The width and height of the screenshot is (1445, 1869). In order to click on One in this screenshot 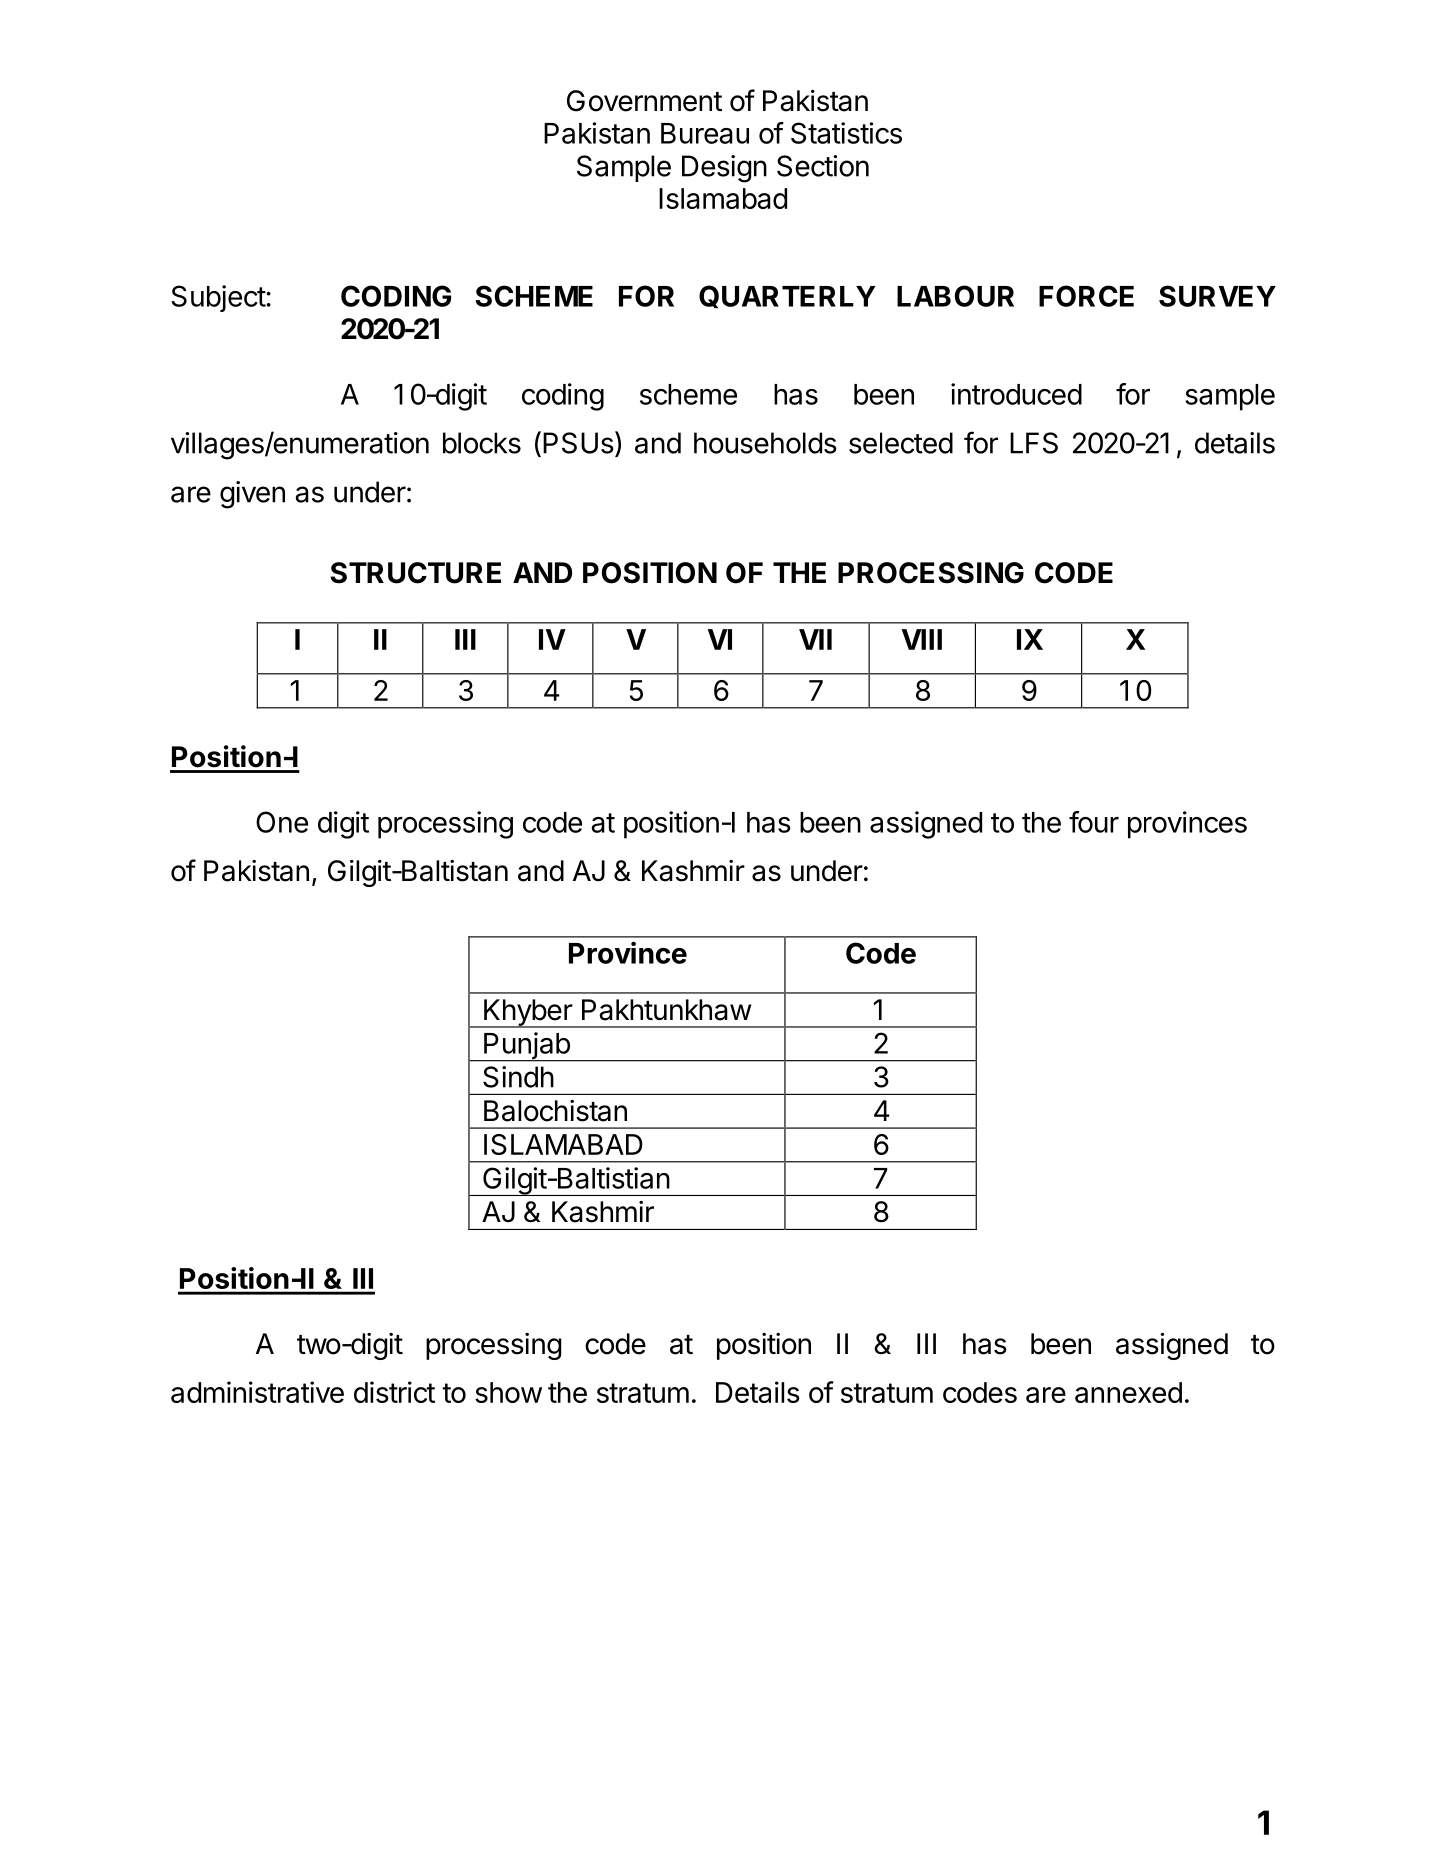, I will do `click(282, 822)`.
